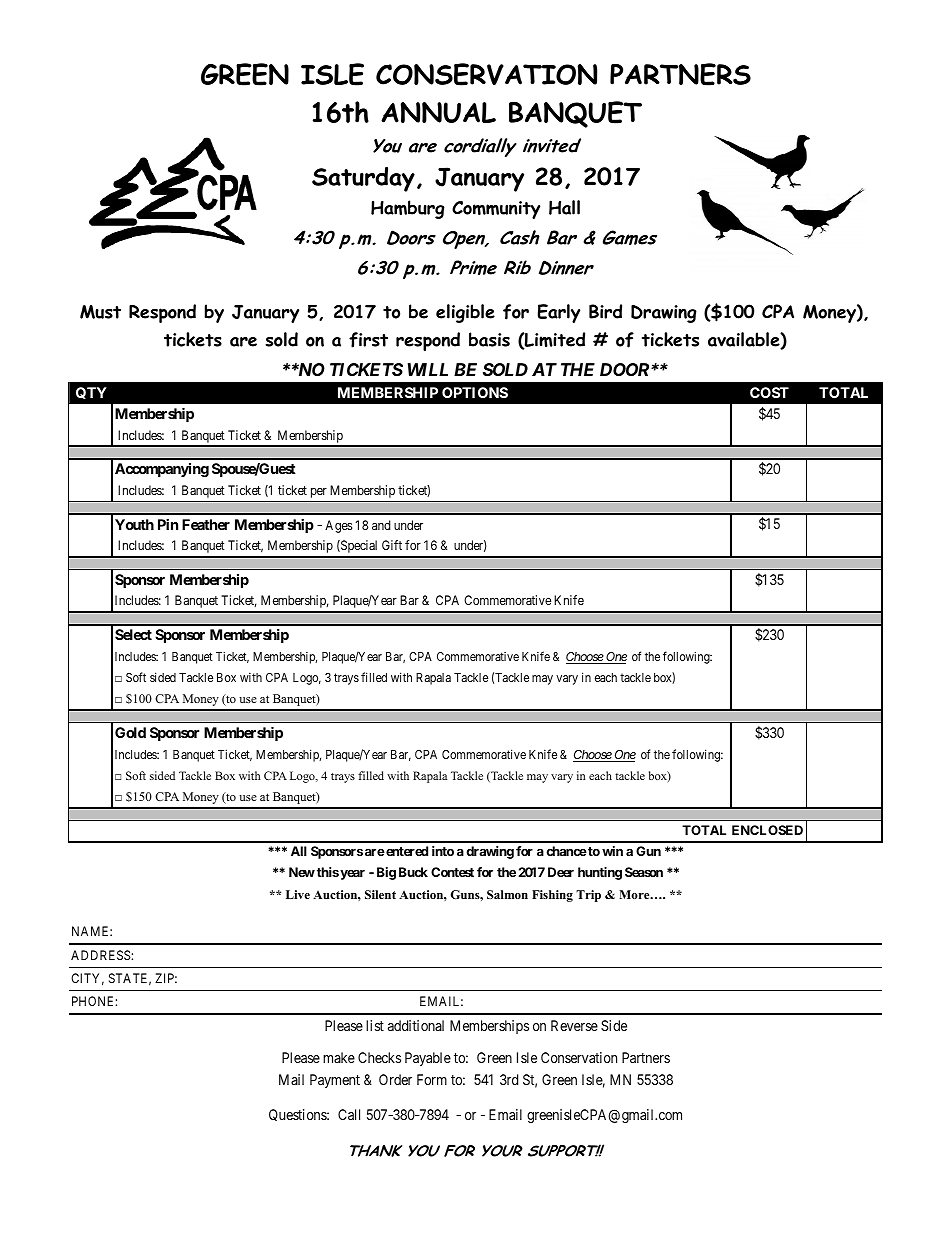 The width and height of the screenshot is (952, 1233). I want to click on into, so click(443, 851).
